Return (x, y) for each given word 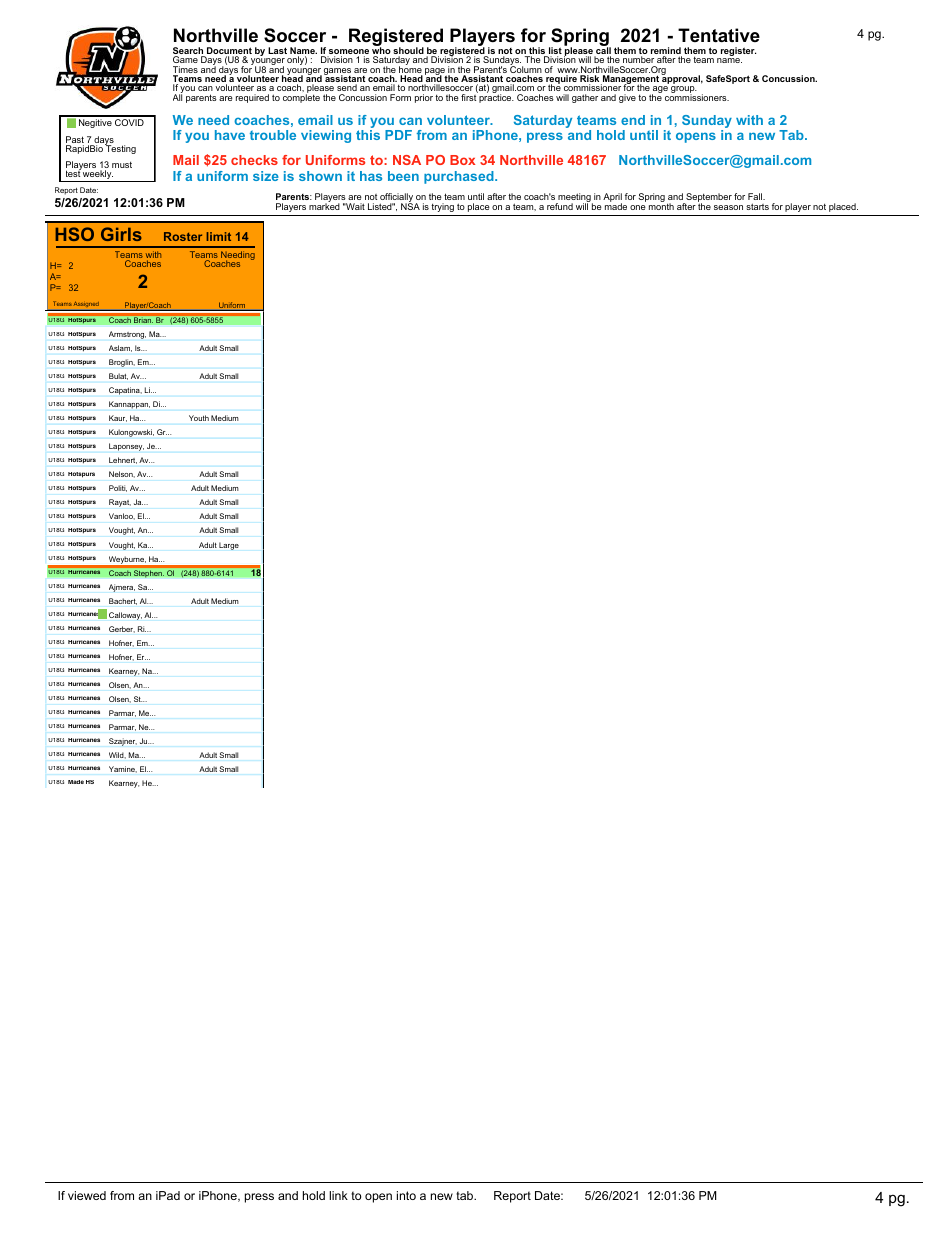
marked (324, 205)
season (728, 207)
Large (229, 546)
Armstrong (127, 335)
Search (189, 52)
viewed (87, 1195)
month (661, 205)
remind (666, 52)
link (338, 1195)
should (408, 52)
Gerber (122, 629)
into (406, 1195)
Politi (118, 488)
